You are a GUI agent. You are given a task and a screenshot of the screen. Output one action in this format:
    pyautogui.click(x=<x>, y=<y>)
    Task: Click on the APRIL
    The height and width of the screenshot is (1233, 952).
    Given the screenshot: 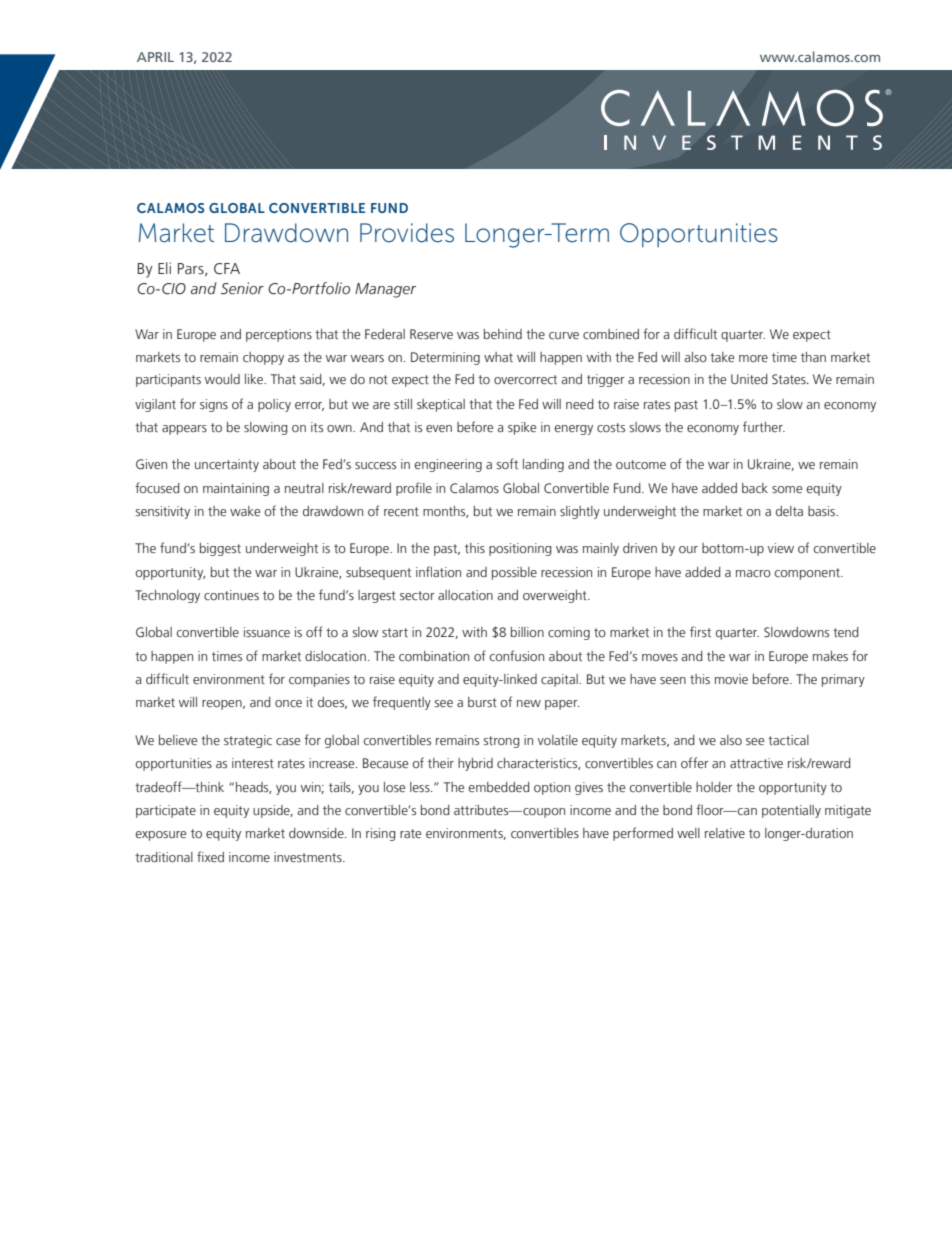 What is the action you would take?
    pyautogui.click(x=155, y=57)
